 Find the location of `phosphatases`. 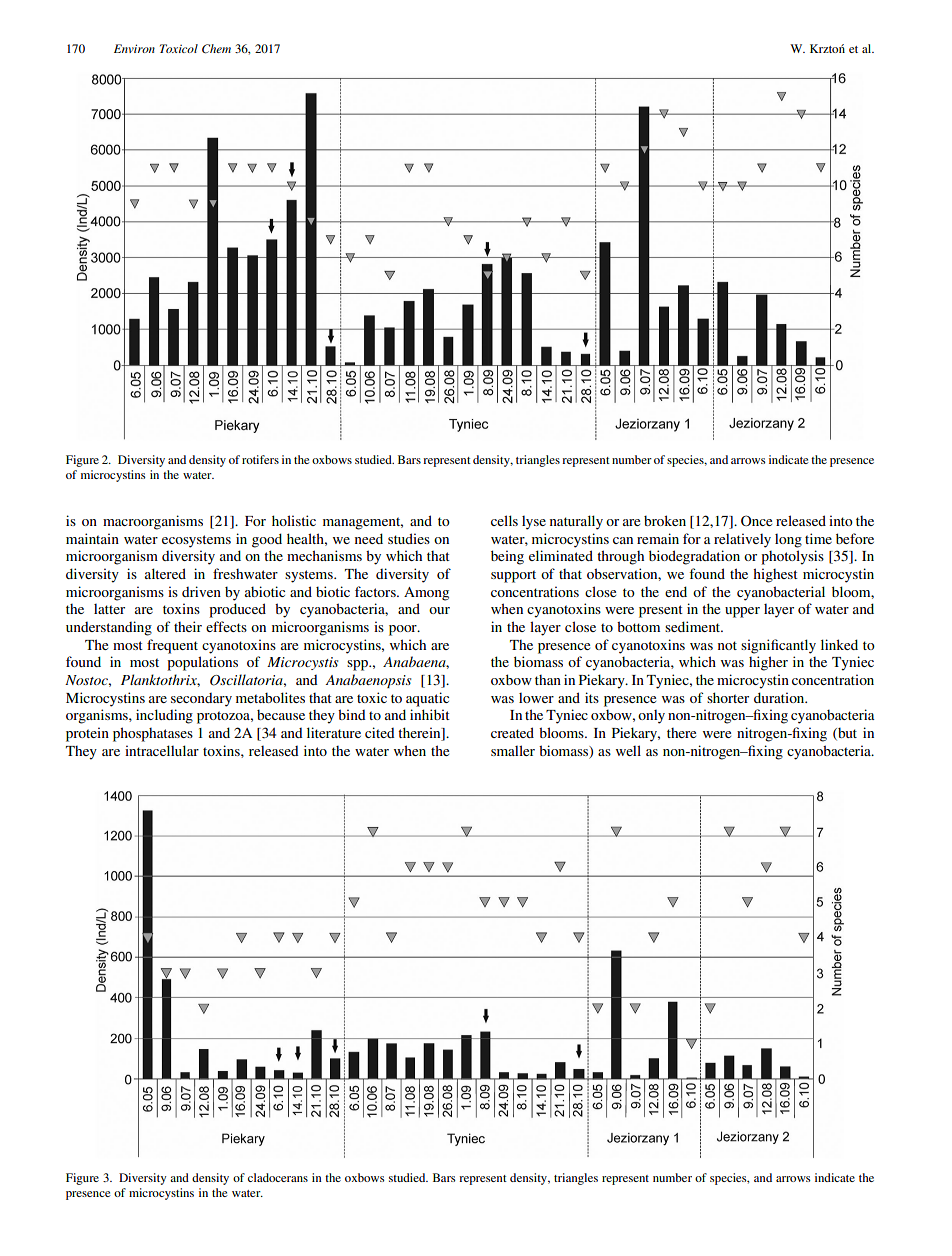

phosphatases is located at coordinates (153, 734).
